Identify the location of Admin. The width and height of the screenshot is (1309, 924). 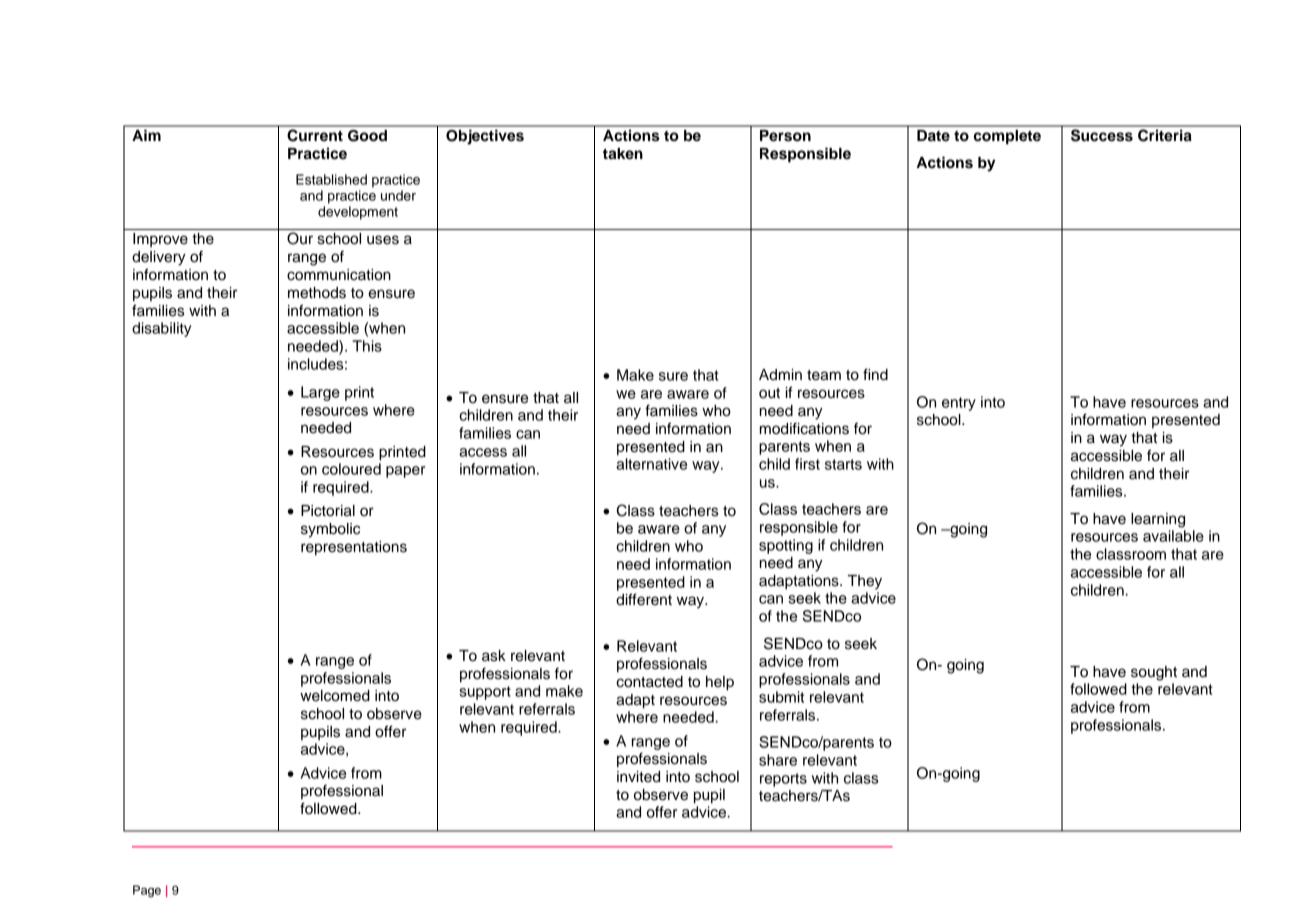
(780, 375).
